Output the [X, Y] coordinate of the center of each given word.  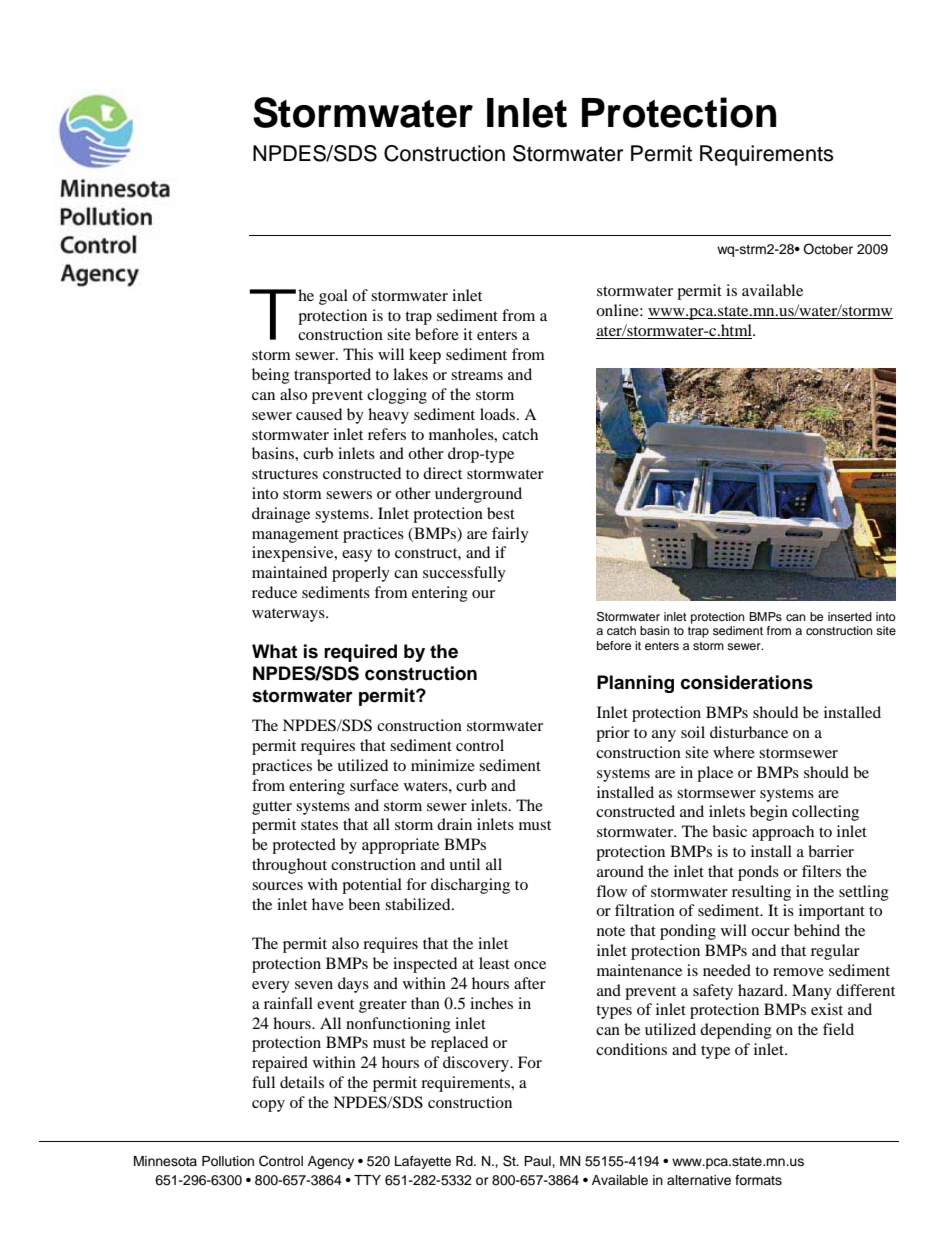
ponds [758, 873]
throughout [289, 866]
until [464, 864]
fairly [510, 535]
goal [333, 297]
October [828, 249]
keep [425, 356]
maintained [289, 572]
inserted [850, 616]
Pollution [228, 1161]
